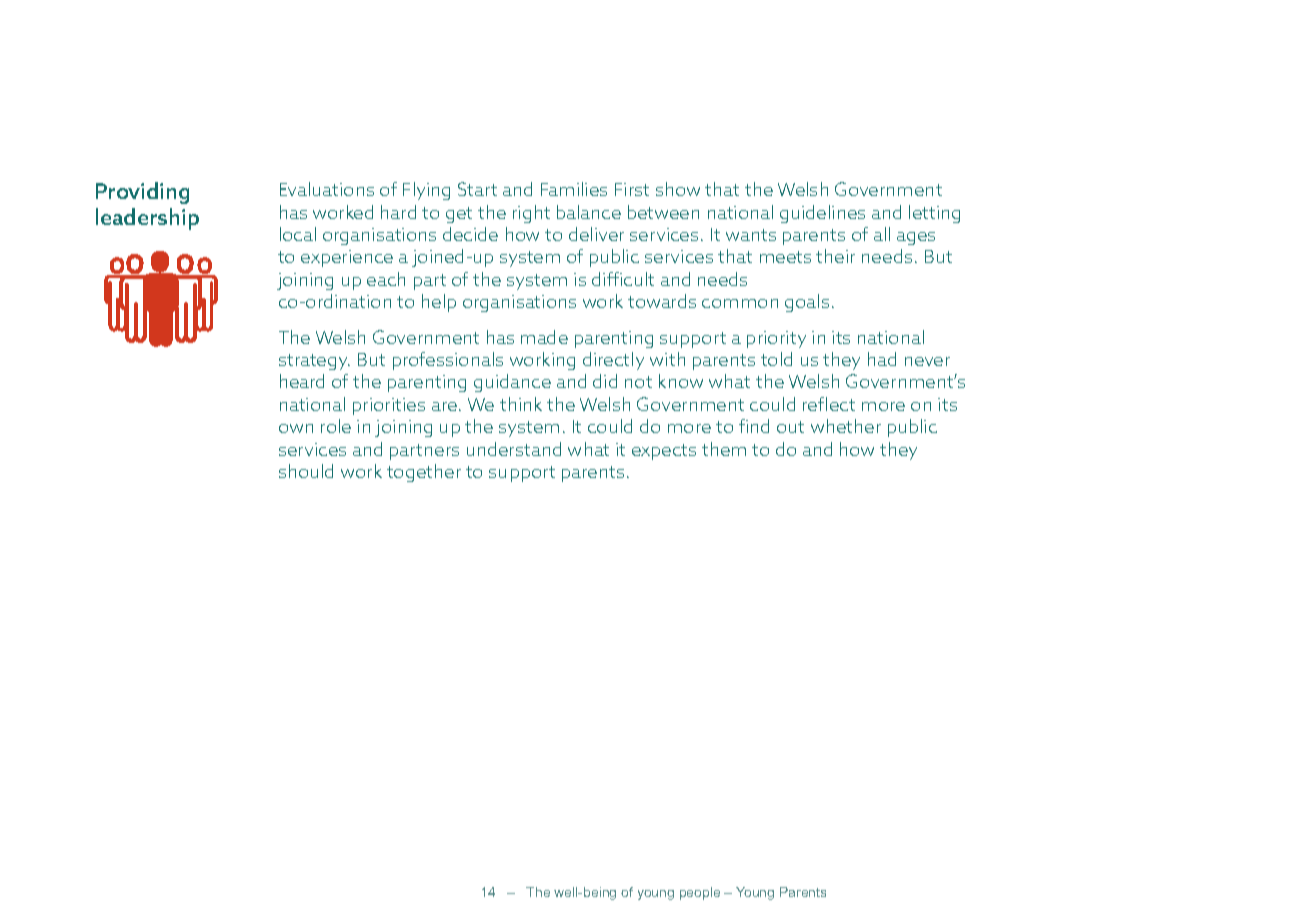  I want to click on local, so click(298, 234).
